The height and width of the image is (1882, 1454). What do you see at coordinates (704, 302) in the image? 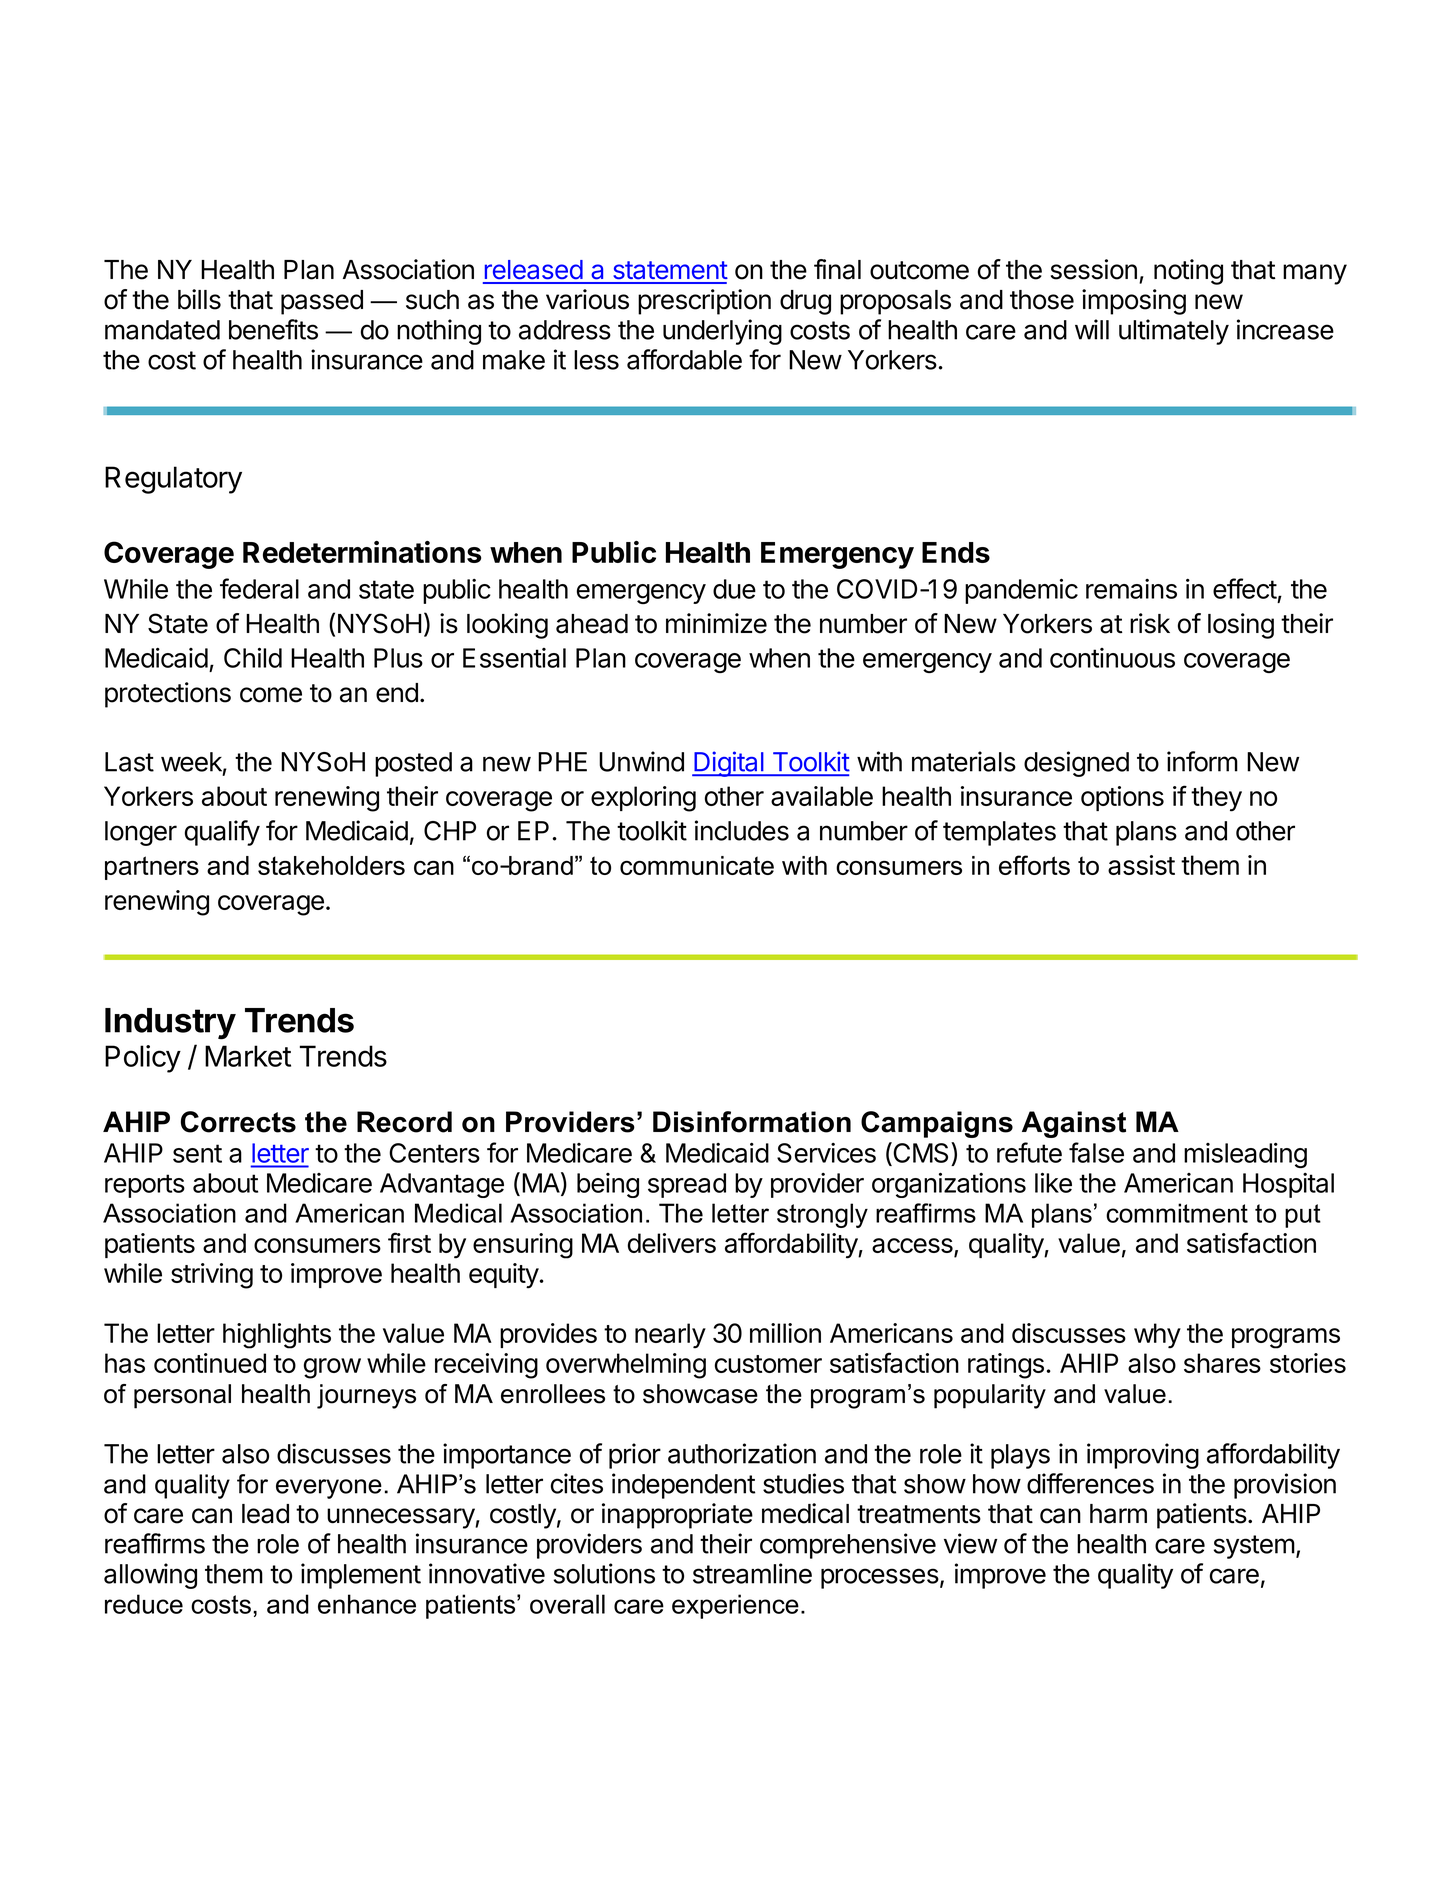
I see `prescription` at bounding box center [704, 302].
